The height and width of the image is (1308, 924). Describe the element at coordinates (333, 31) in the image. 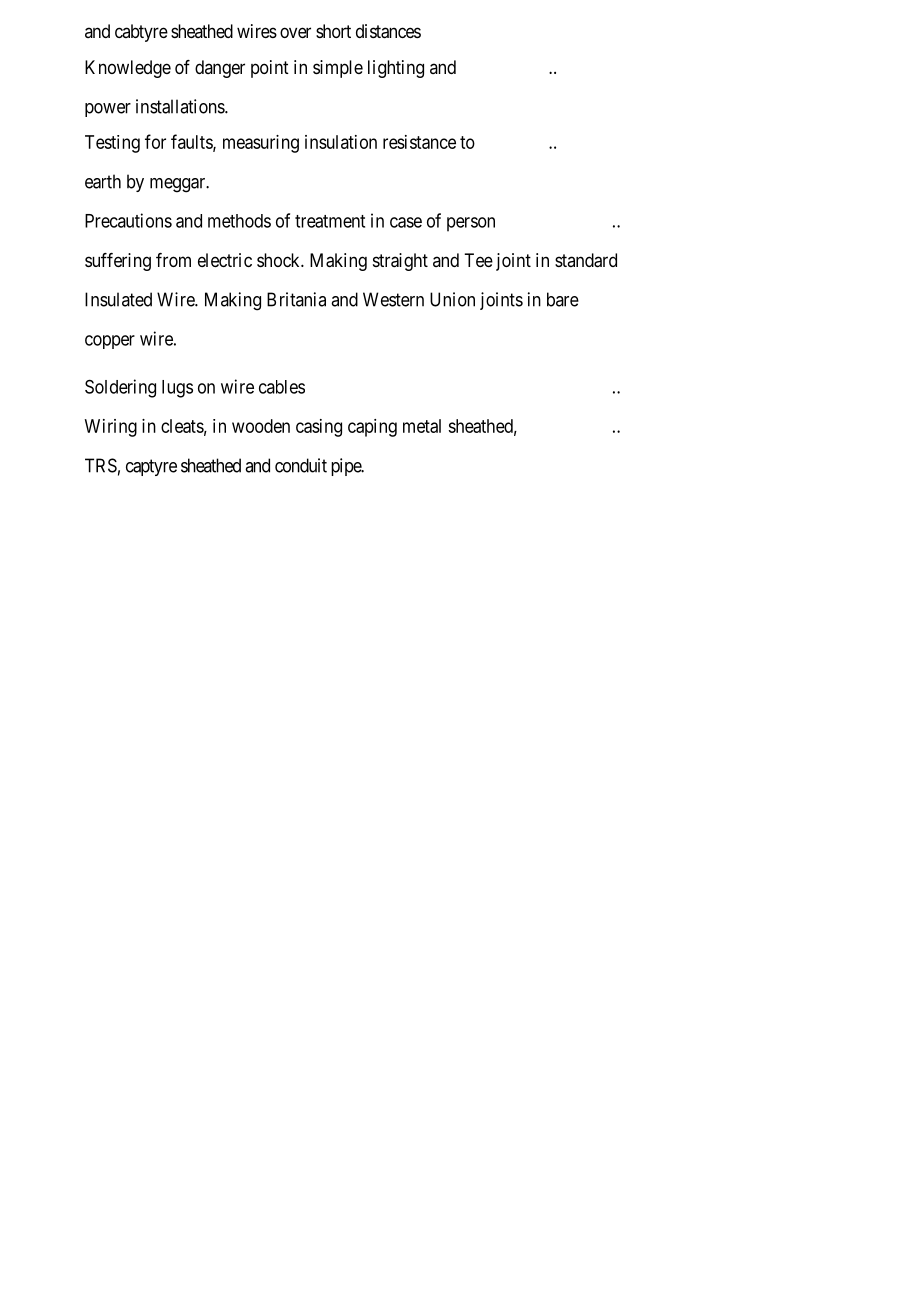

I see `short` at that location.
